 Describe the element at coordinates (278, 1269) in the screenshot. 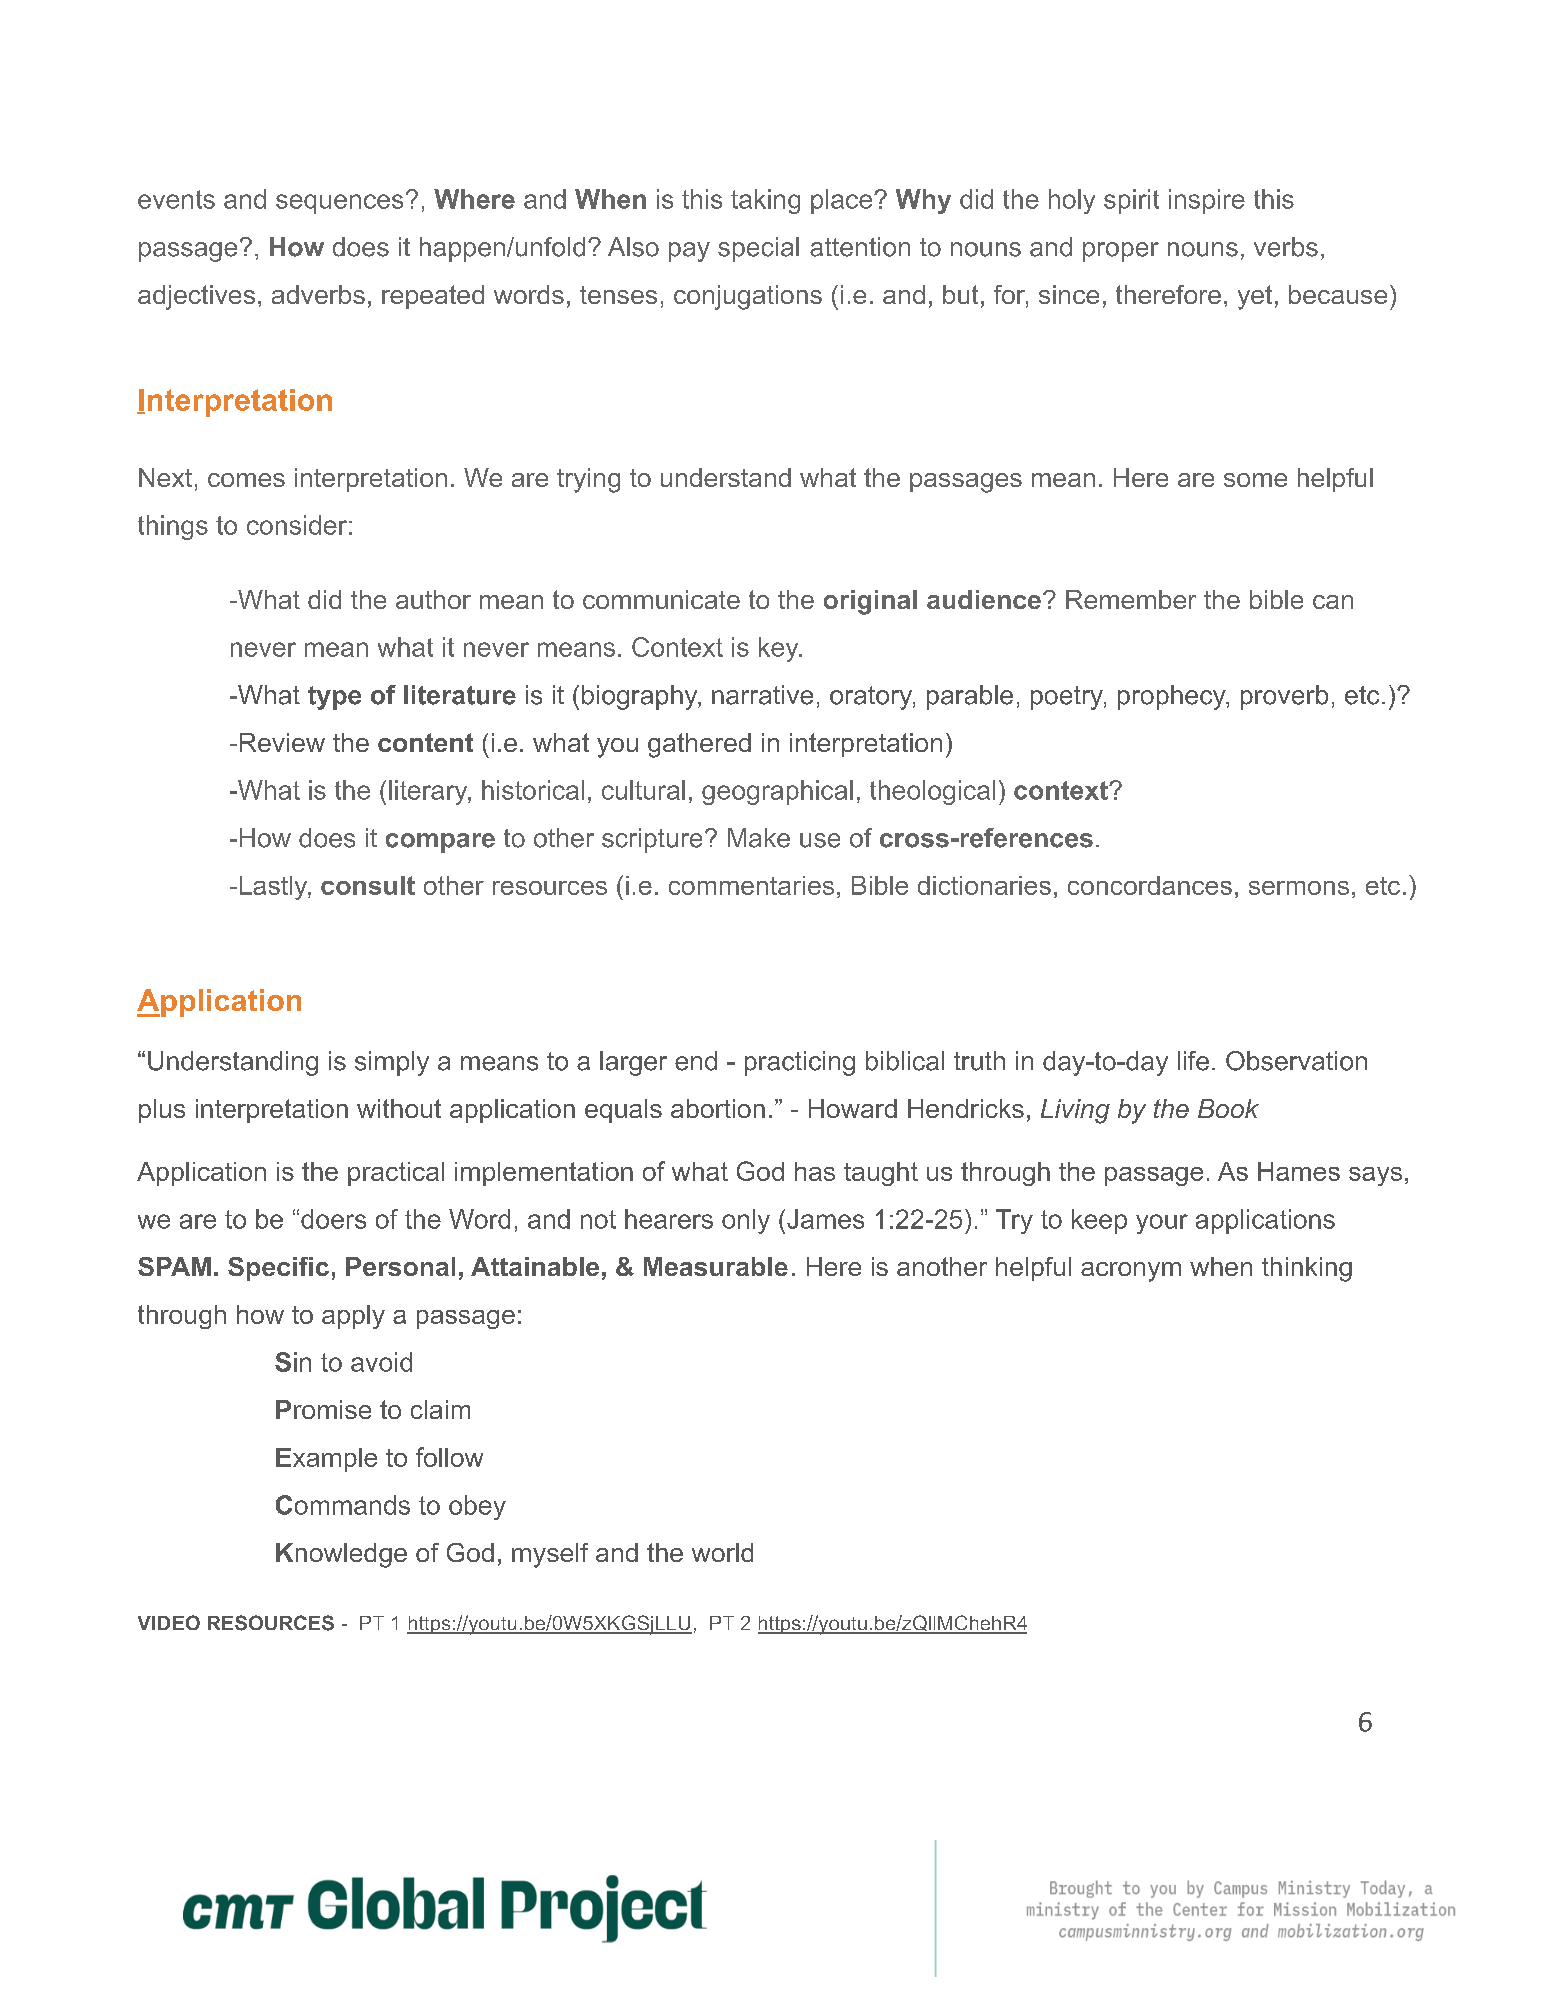

I see `Specific` at that location.
